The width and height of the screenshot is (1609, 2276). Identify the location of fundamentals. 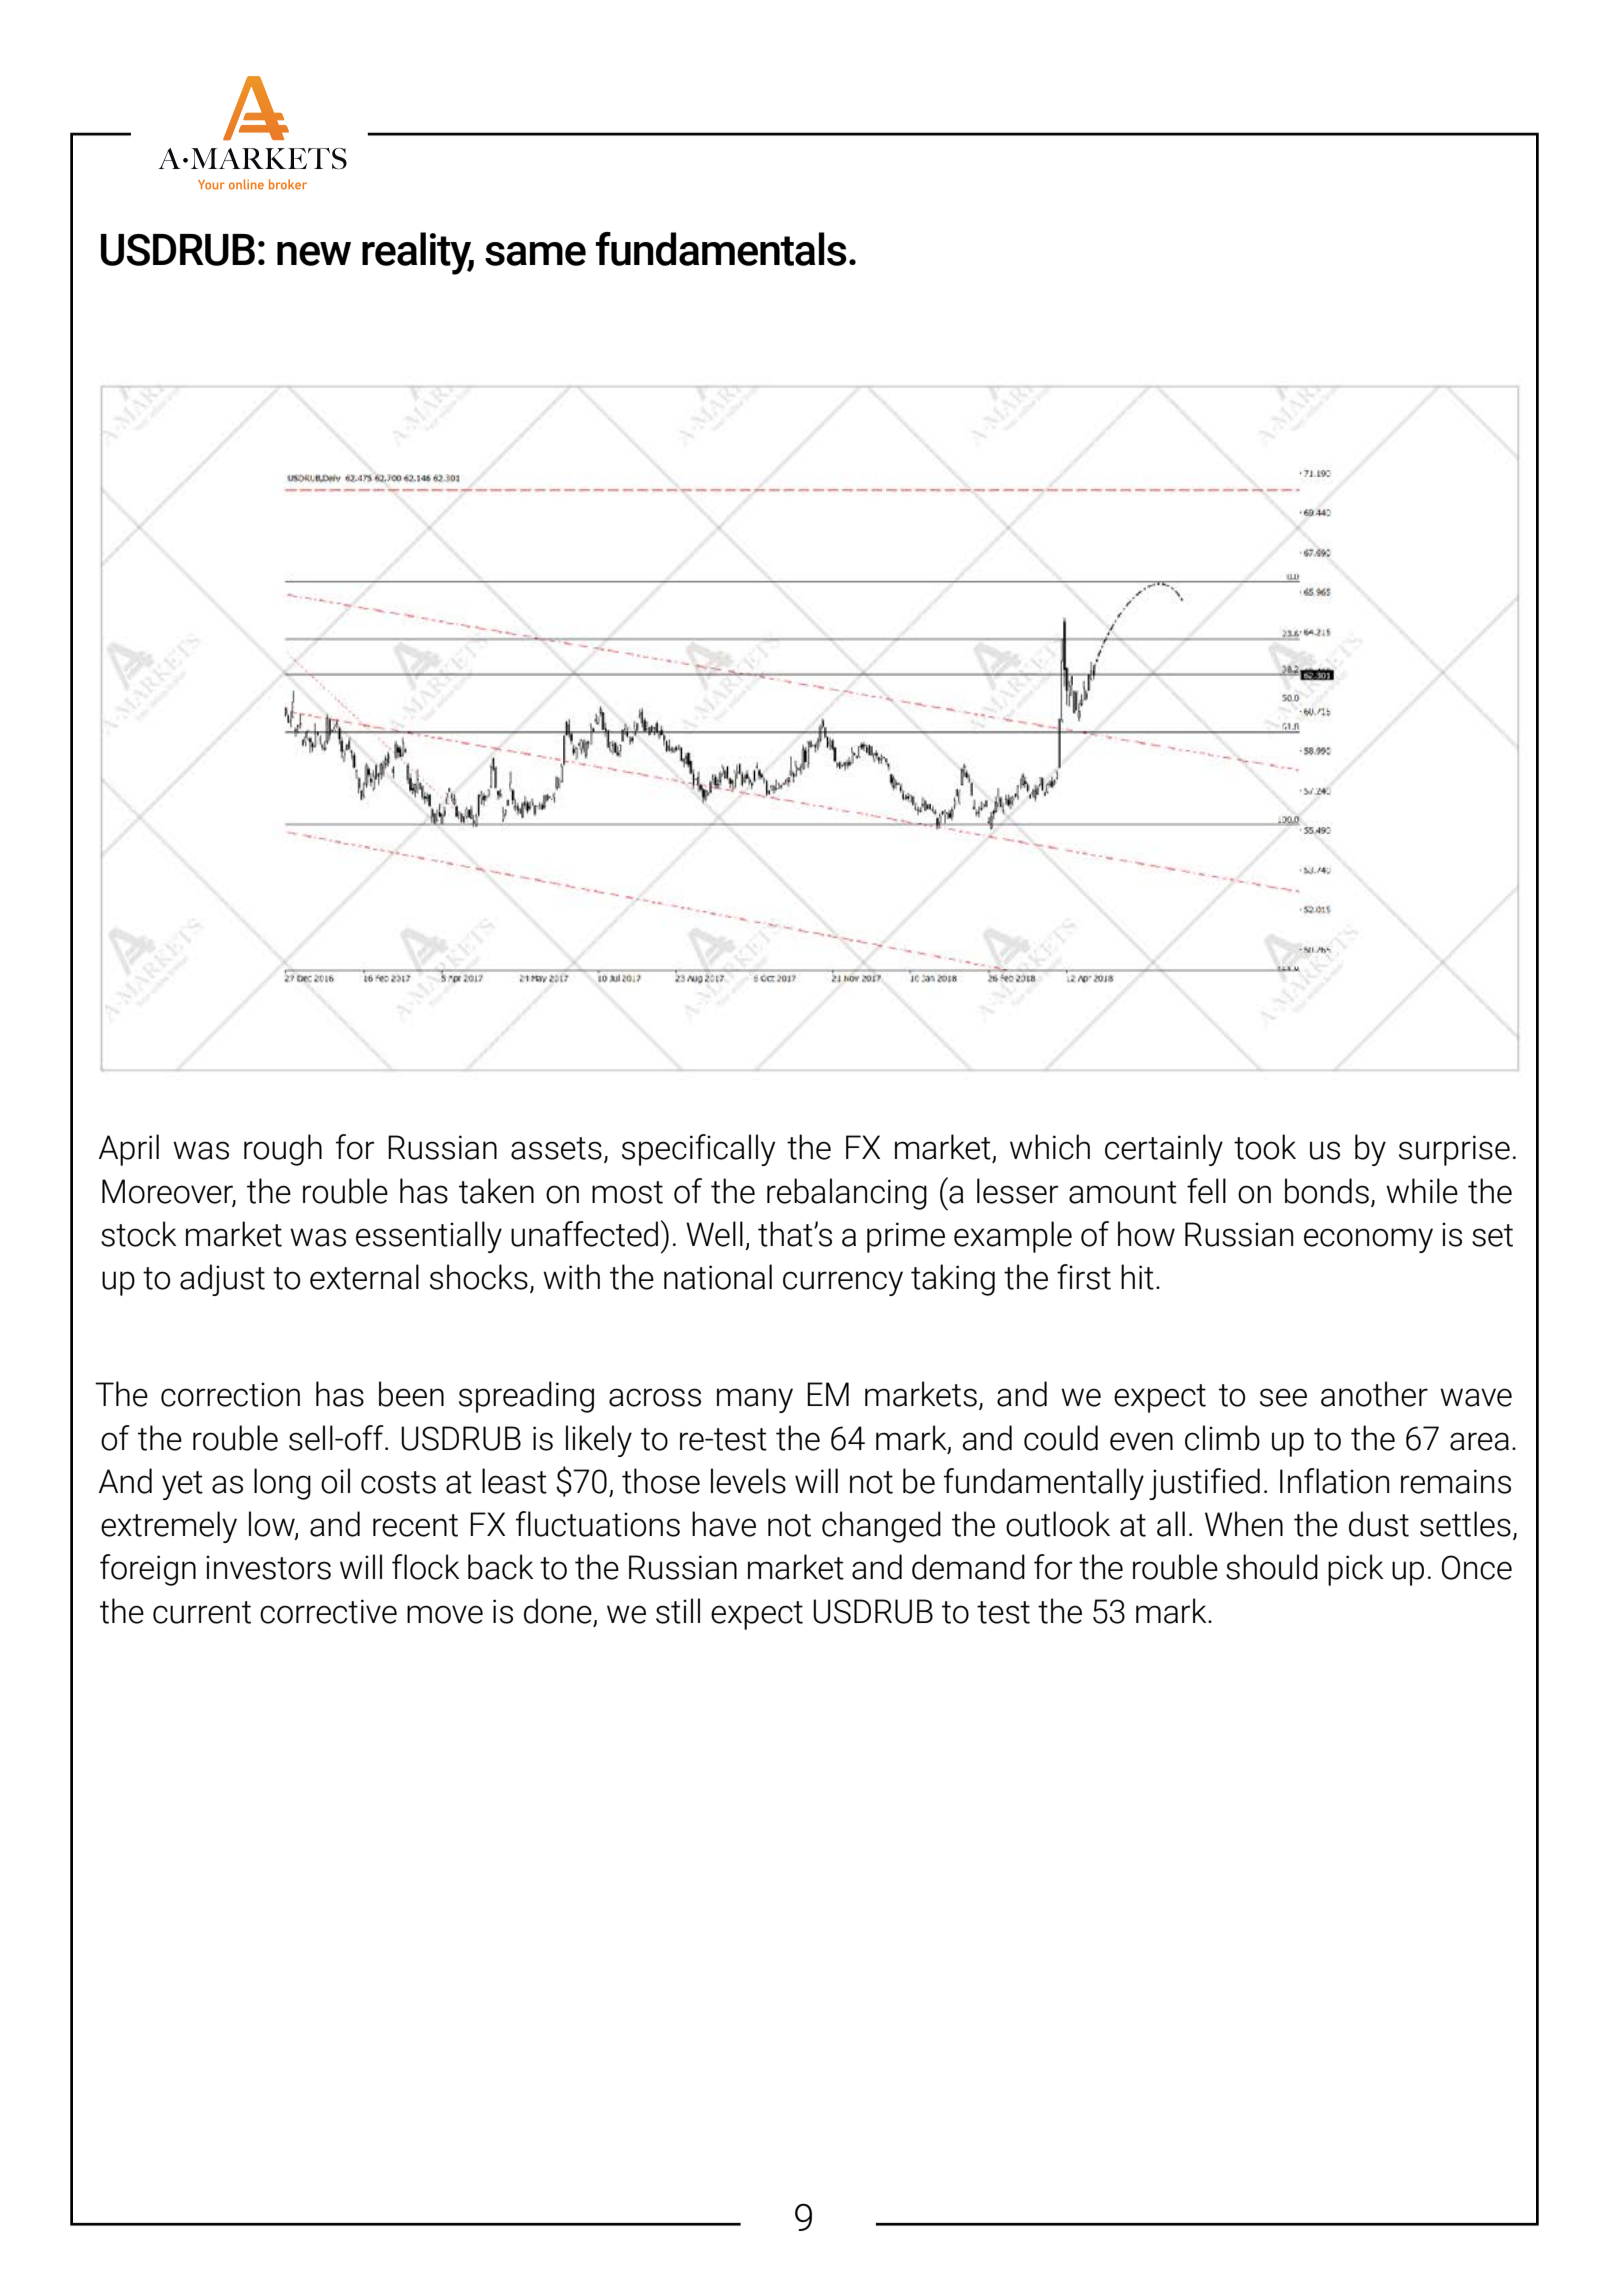
(721, 249).
